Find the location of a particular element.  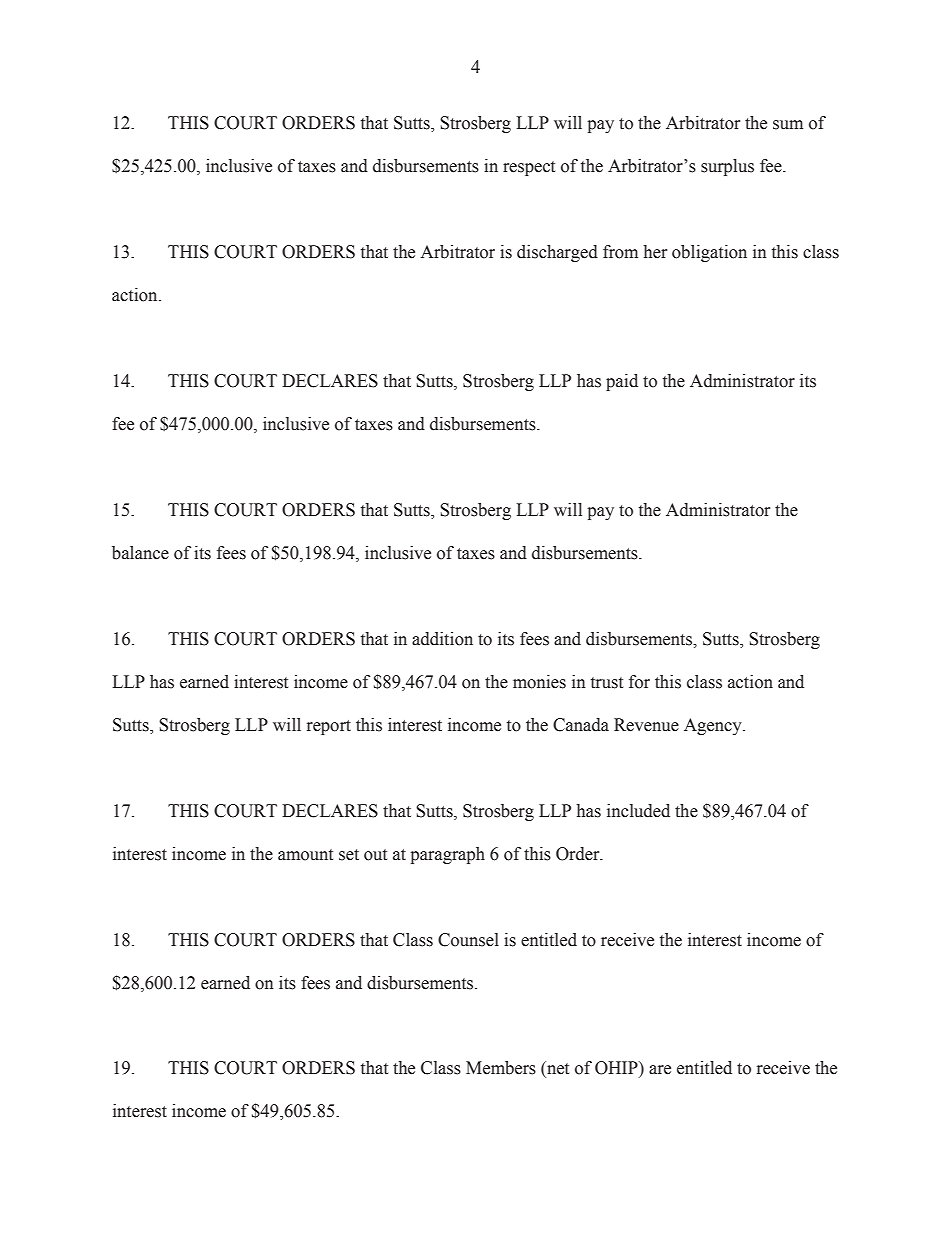

discharged is located at coordinates (557, 253).
